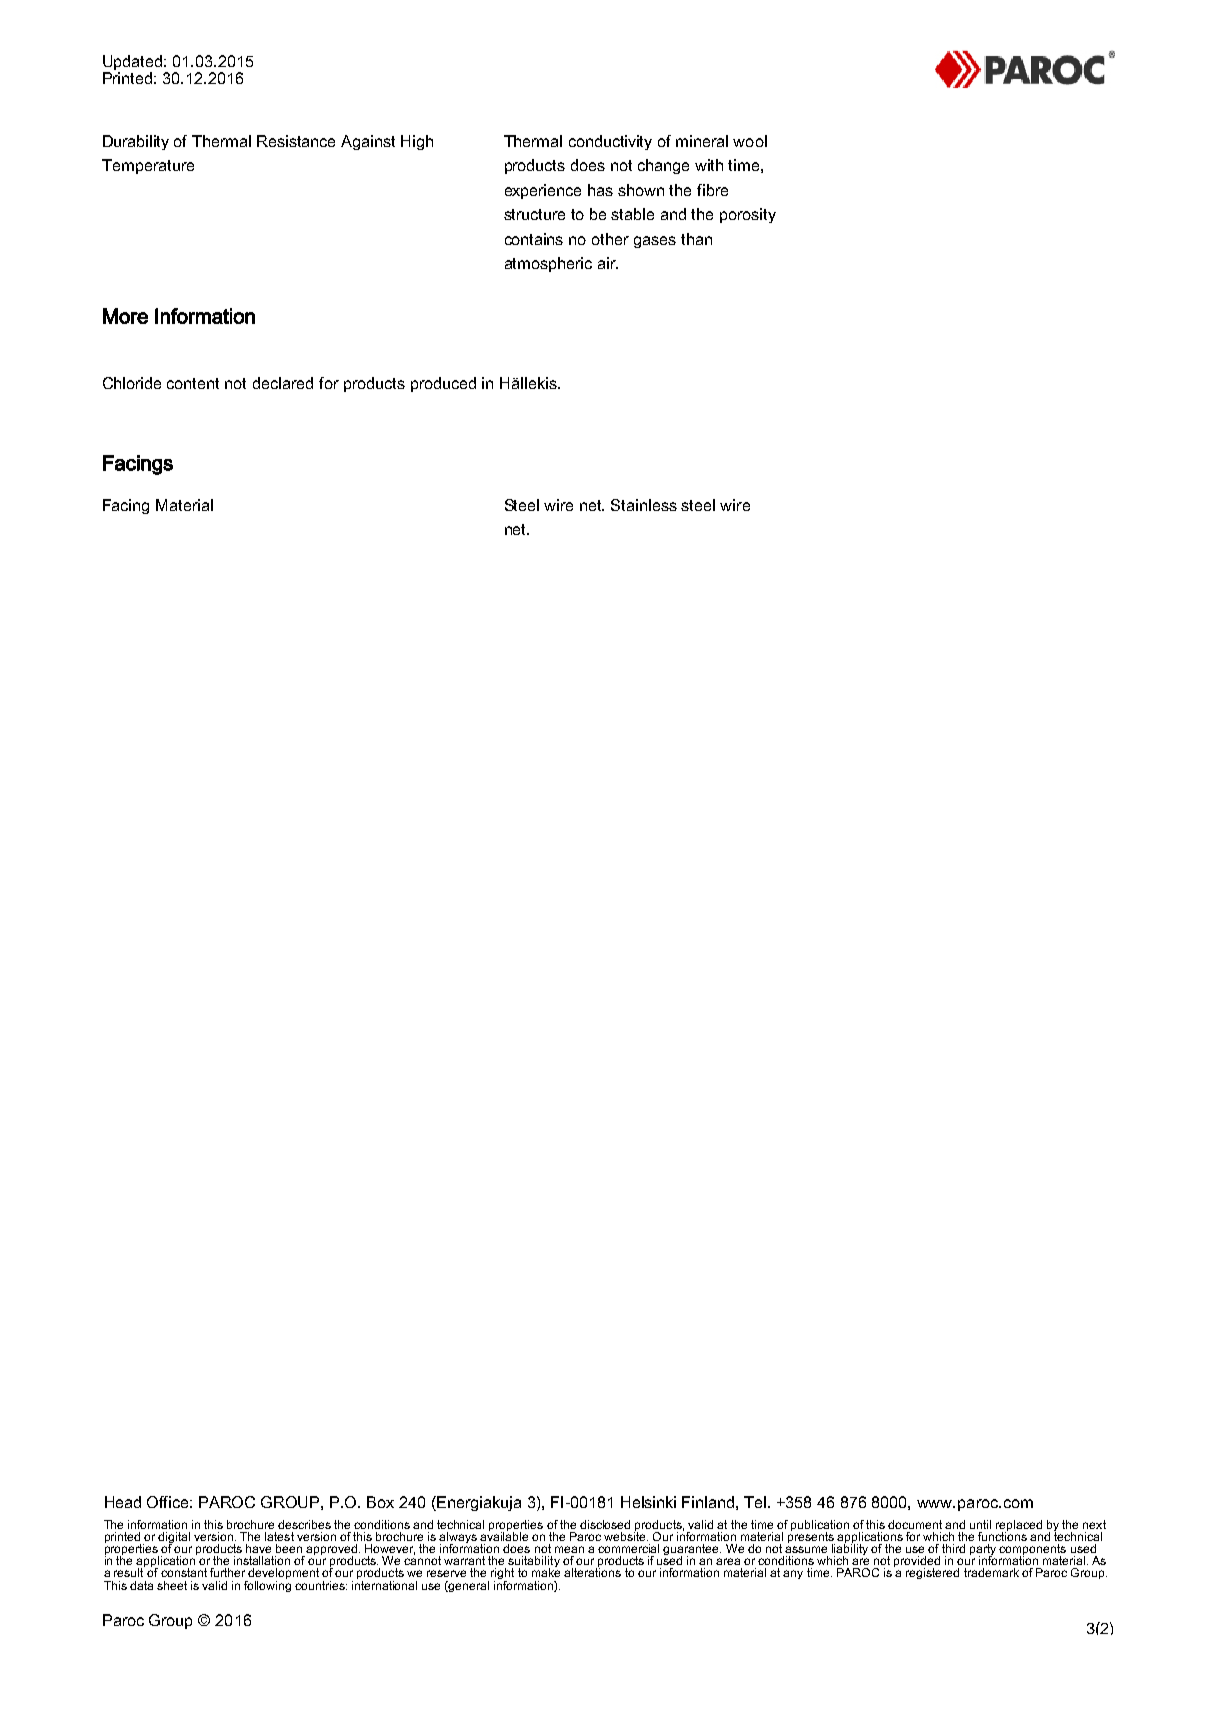  Describe the element at coordinates (296, 141) in the screenshot. I see `Resistance` at that location.
